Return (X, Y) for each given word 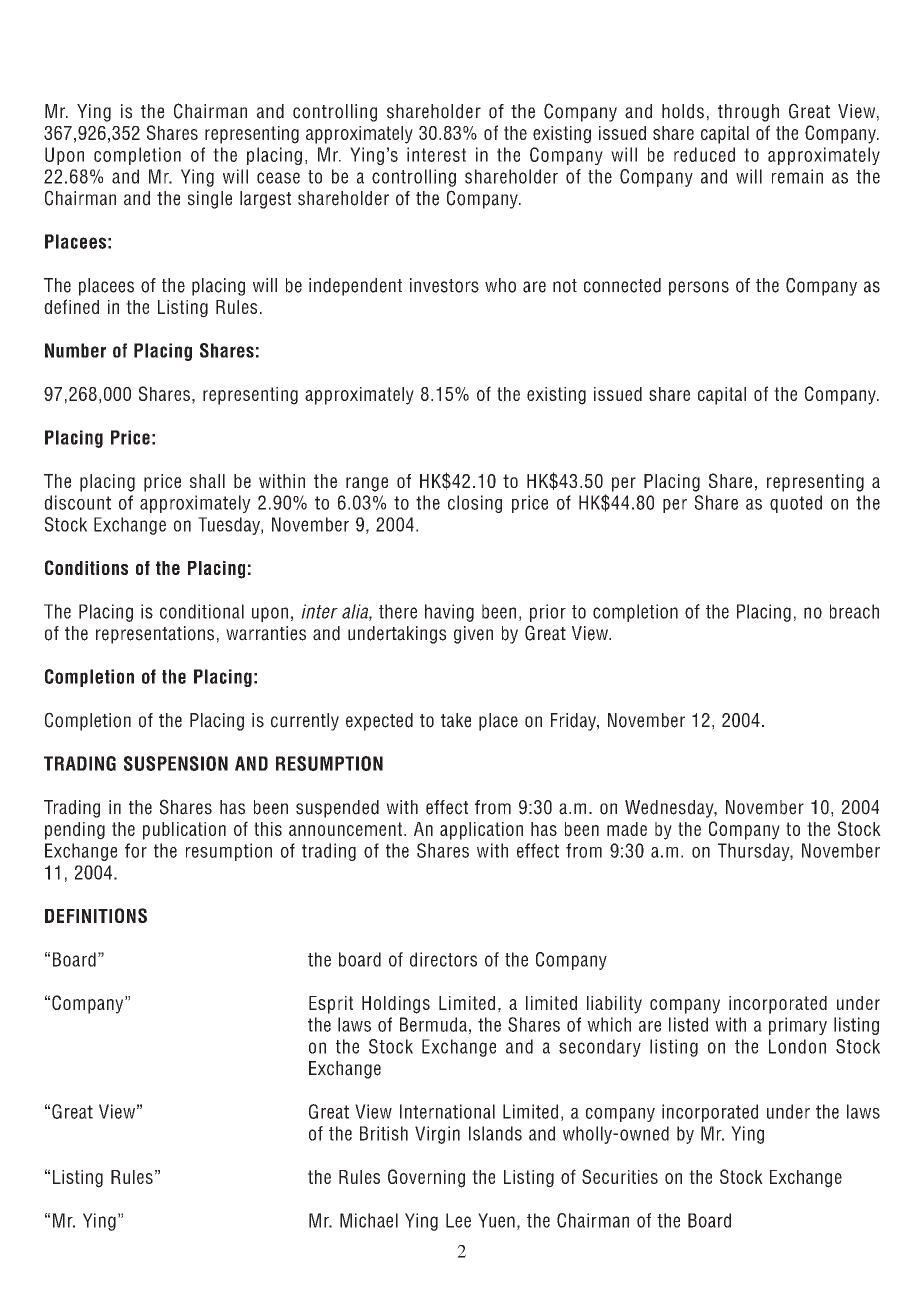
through (748, 113)
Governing (426, 1178)
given (473, 635)
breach (854, 611)
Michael (369, 1220)
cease (278, 178)
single (210, 200)
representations (155, 635)
